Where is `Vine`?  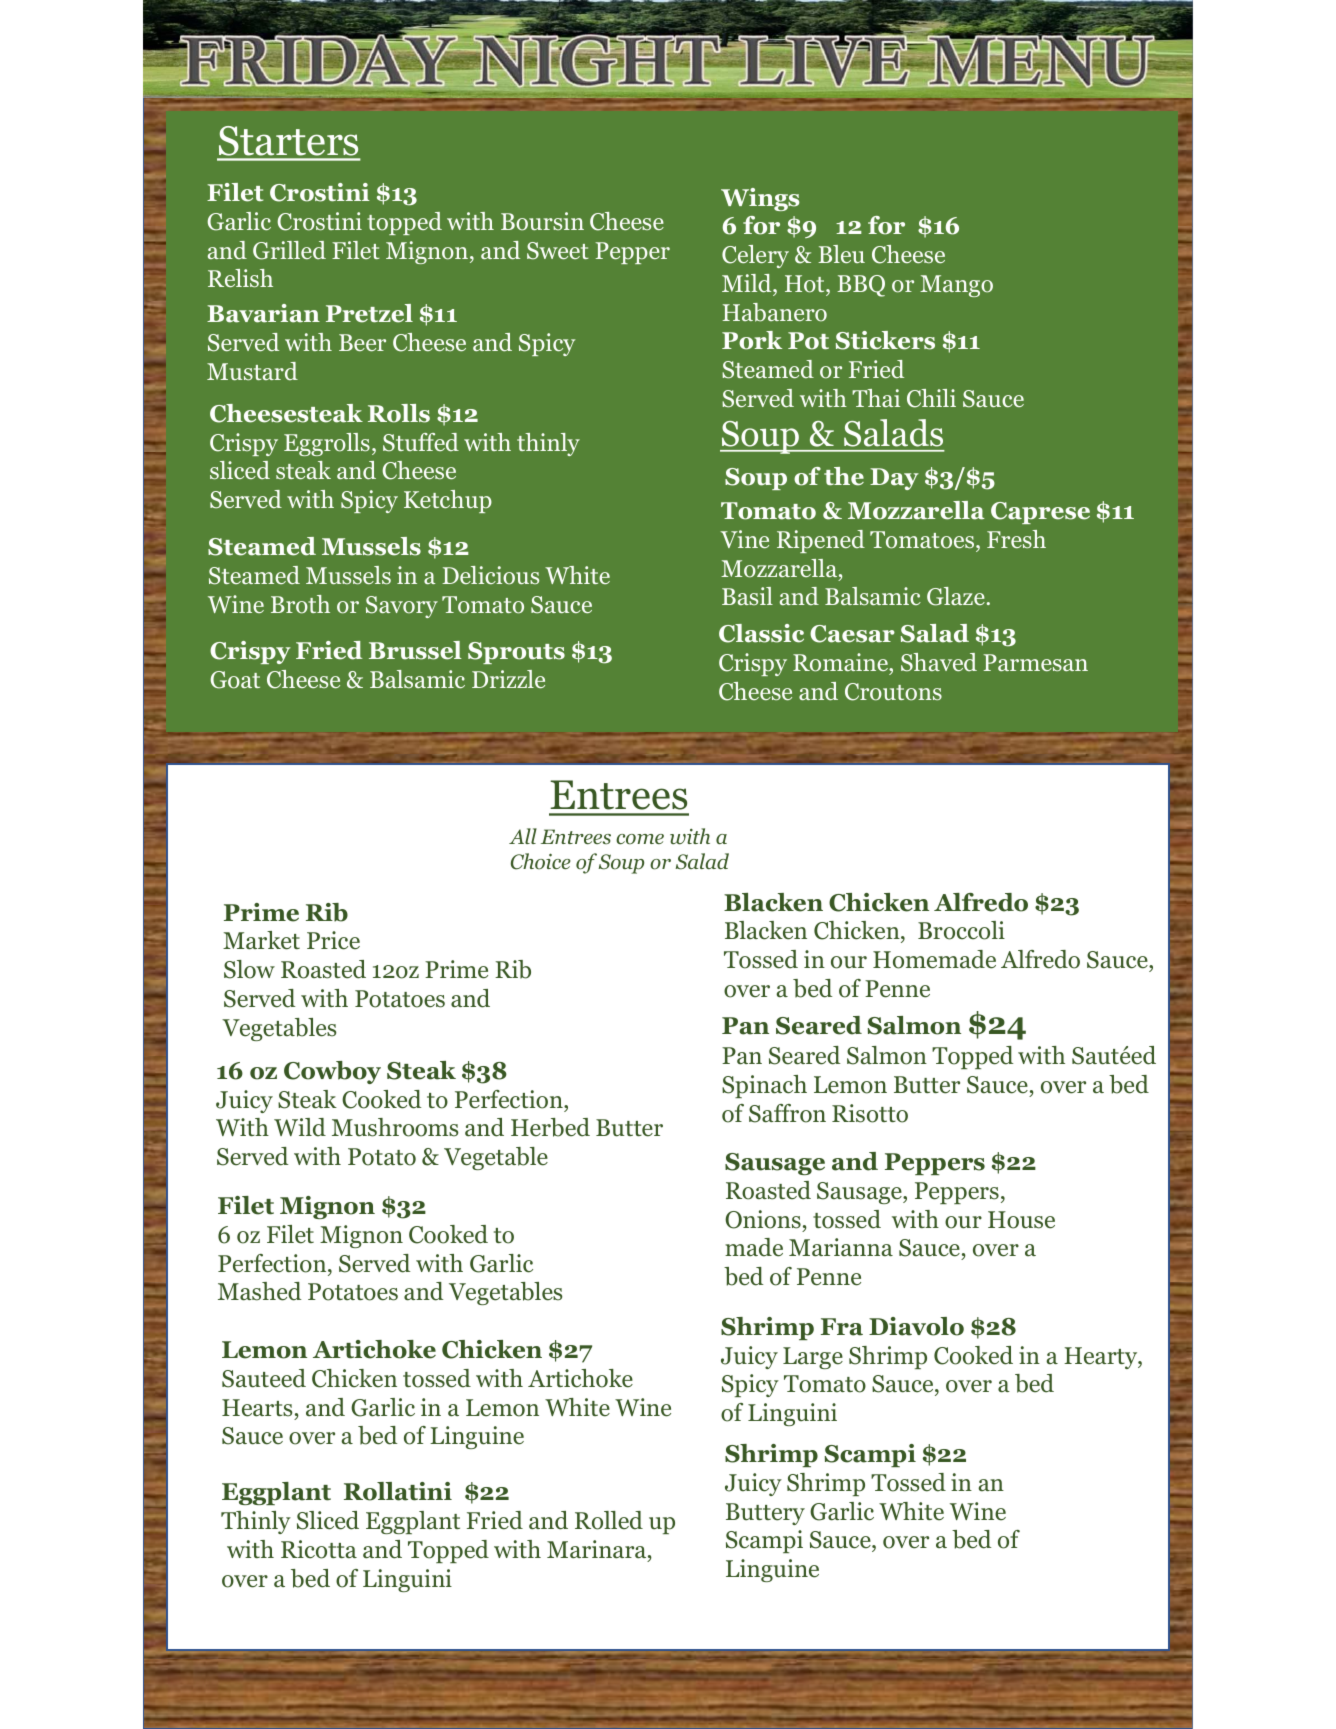 Vine is located at coordinates (744, 539).
